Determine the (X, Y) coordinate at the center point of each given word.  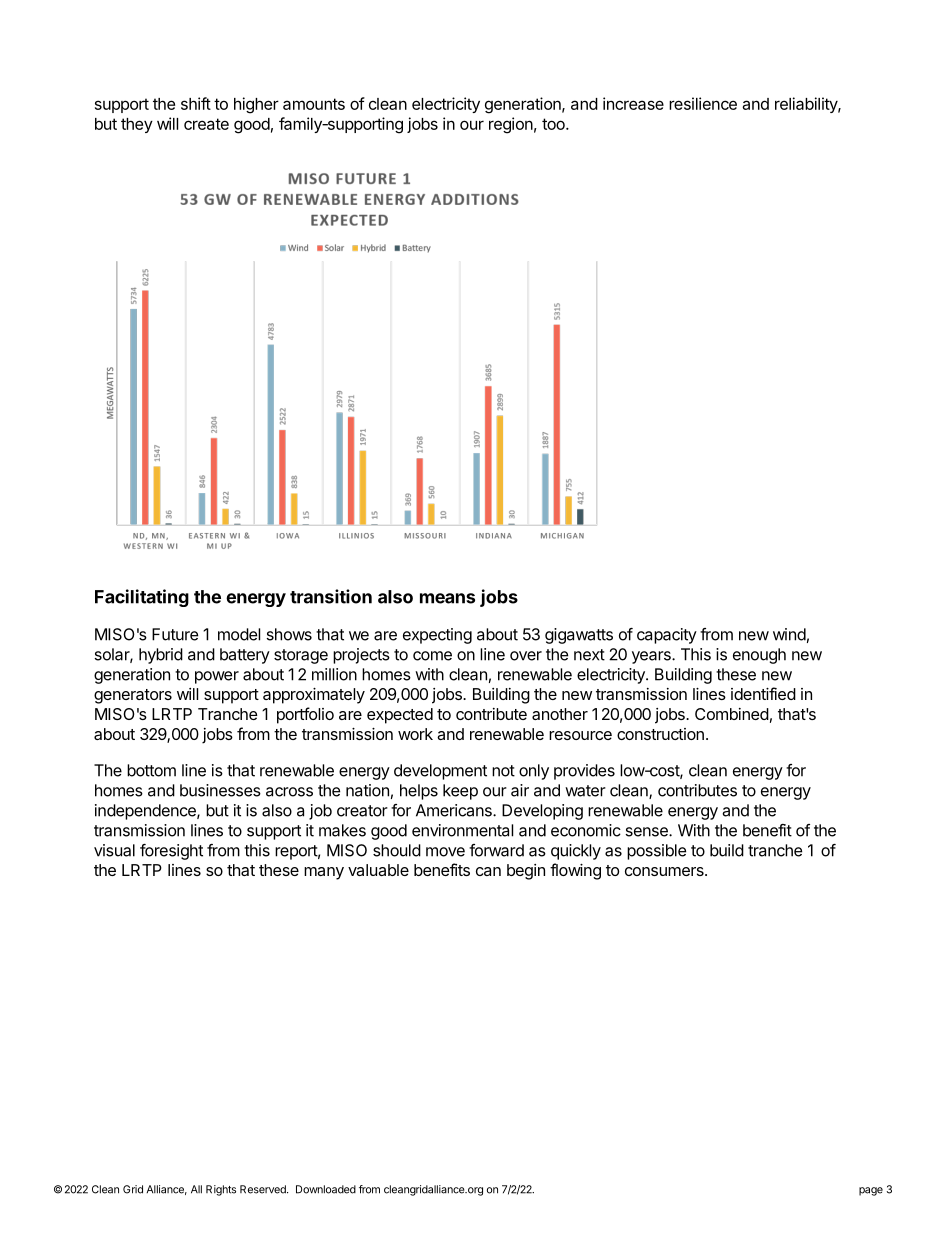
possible (656, 852)
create (206, 124)
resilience (703, 103)
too (554, 124)
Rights (221, 1190)
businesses (220, 790)
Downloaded (326, 1189)
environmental (462, 830)
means (447, 598)
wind (789, 634)
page (871, 1191)
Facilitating (142, 598)
